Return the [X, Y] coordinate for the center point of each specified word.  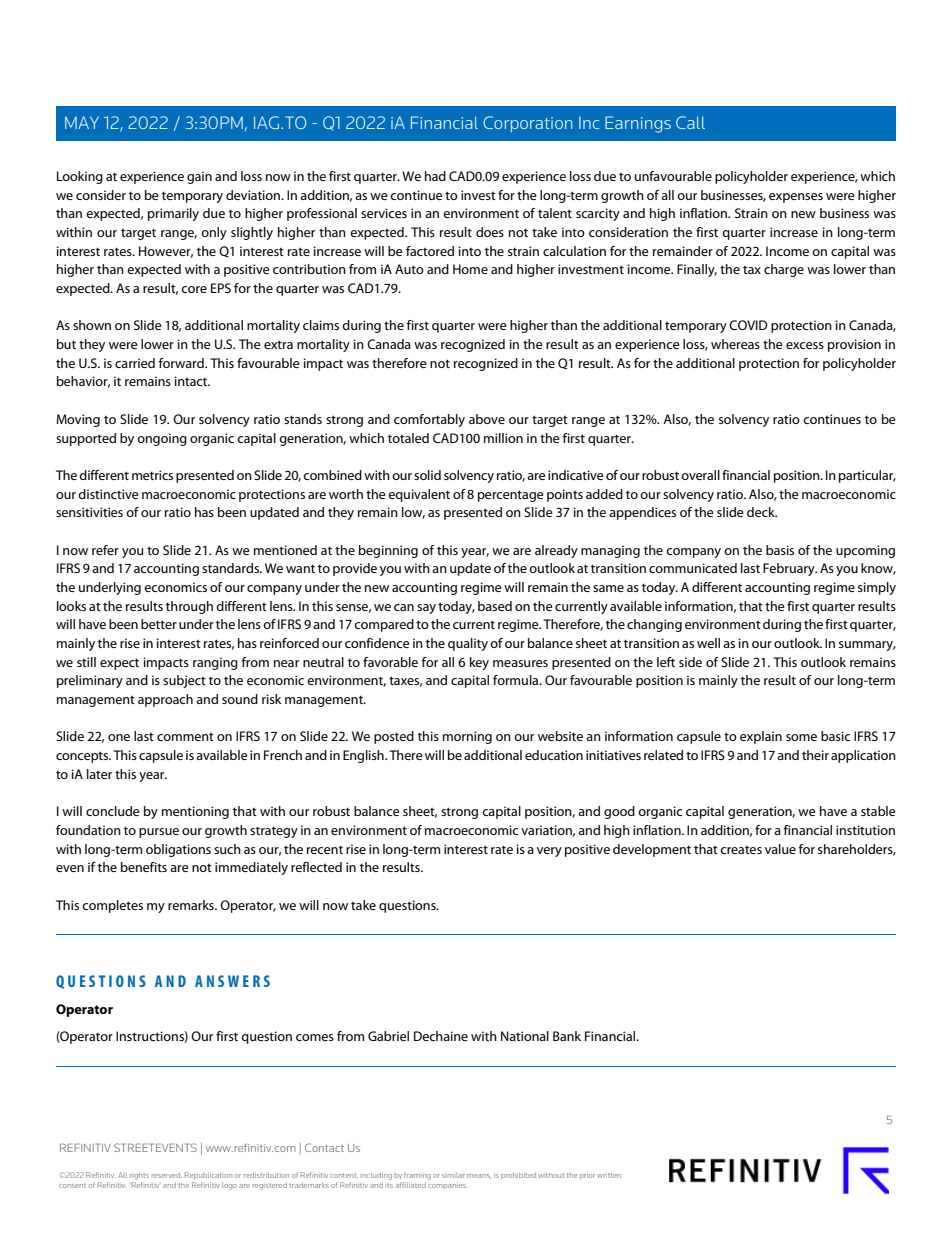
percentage [511, 496]
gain [199, 177]
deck [762, 512]
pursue [159, 833]
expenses [796, 198]
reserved [166, 1175]
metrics [152, 475]
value [780, 849]
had [435, 176]
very [549, 852]
